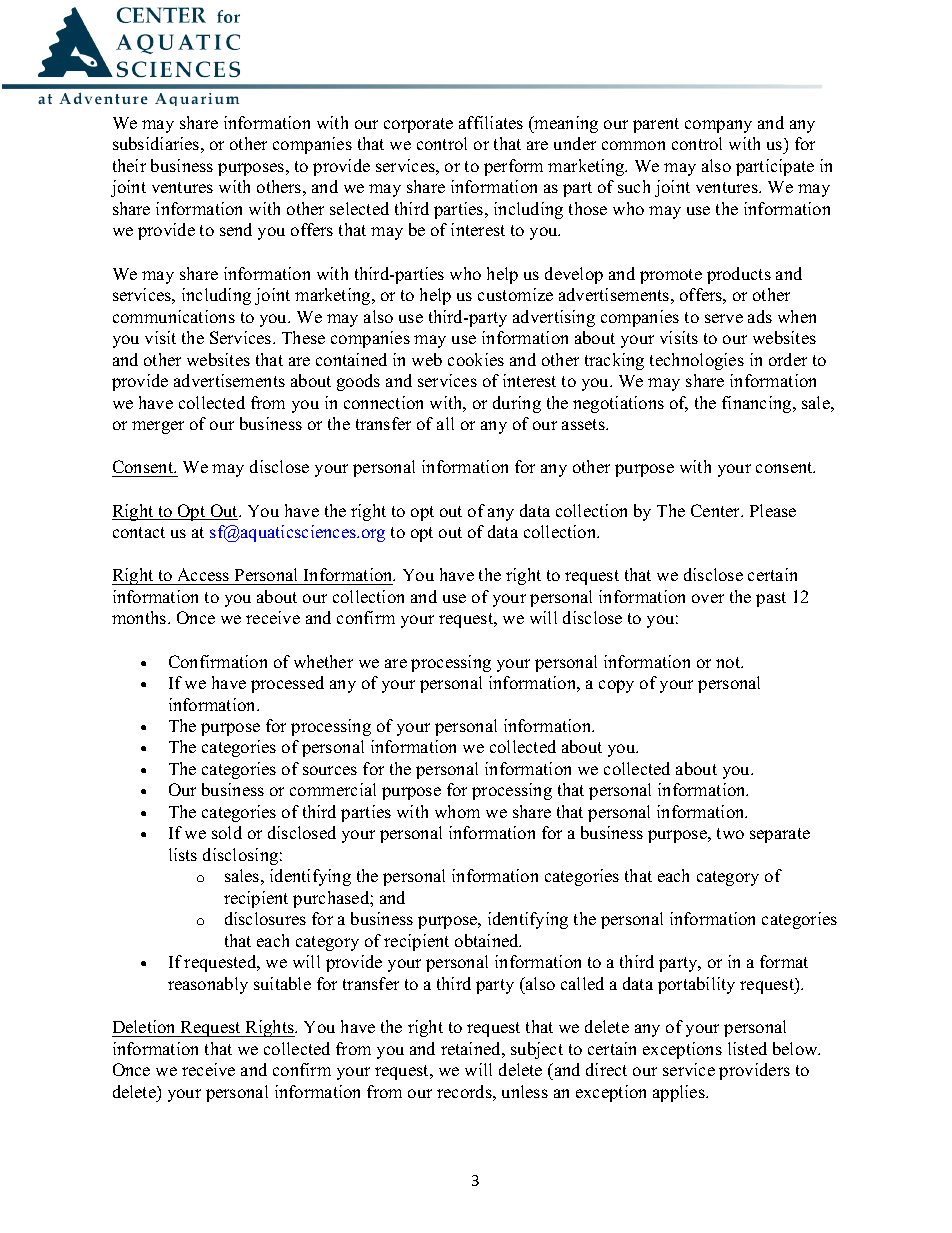  Describe the element at coordinates (129, 165) in the document. I see `their` at that location.
